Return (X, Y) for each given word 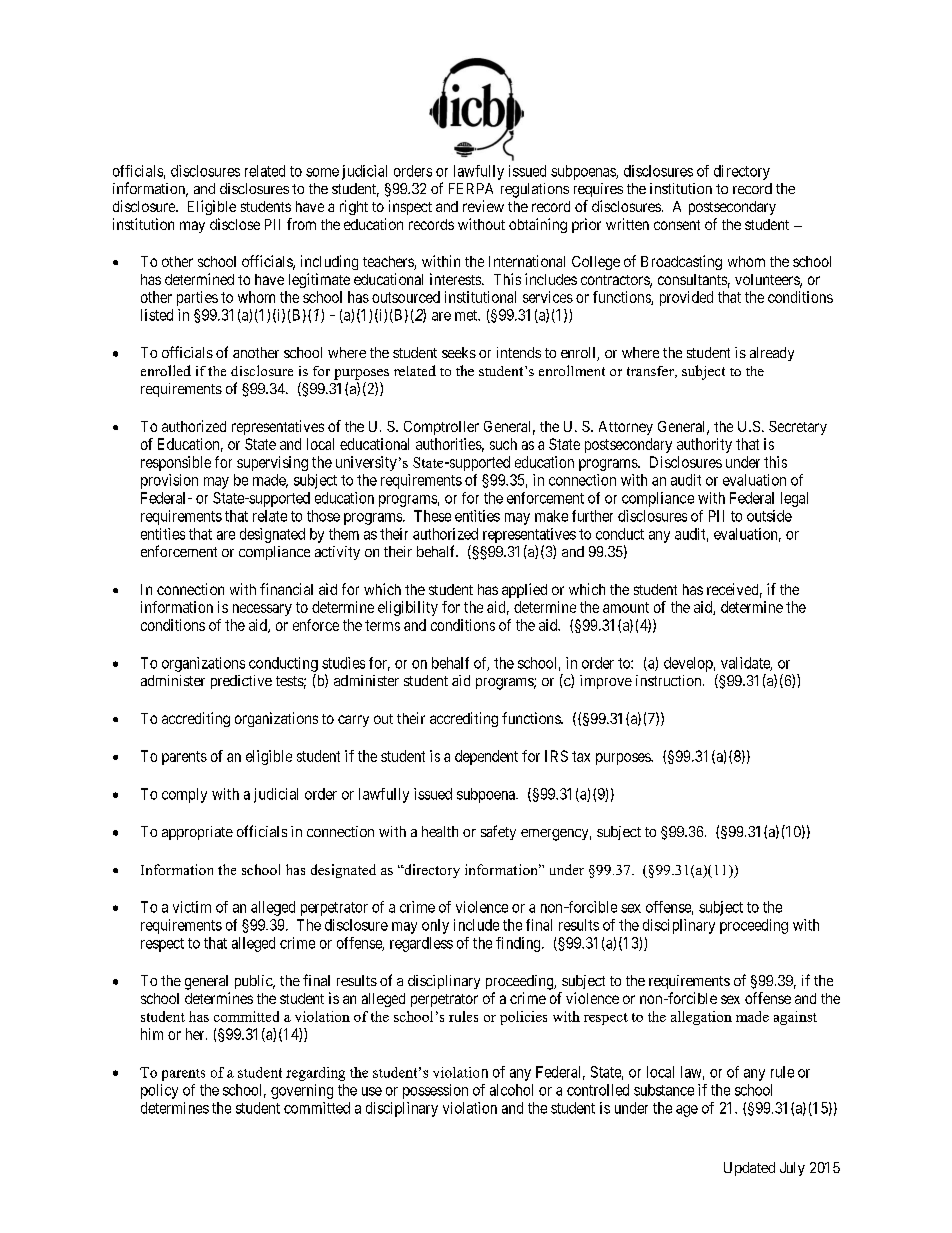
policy (159, 1091)
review (483, 206)
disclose (235, 224)
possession (435, 1091)
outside (769, 516)
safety (498, 832)
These (432, 516)
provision (169, 481)
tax (581, 756)
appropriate (197, 833)
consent (677, 225)
